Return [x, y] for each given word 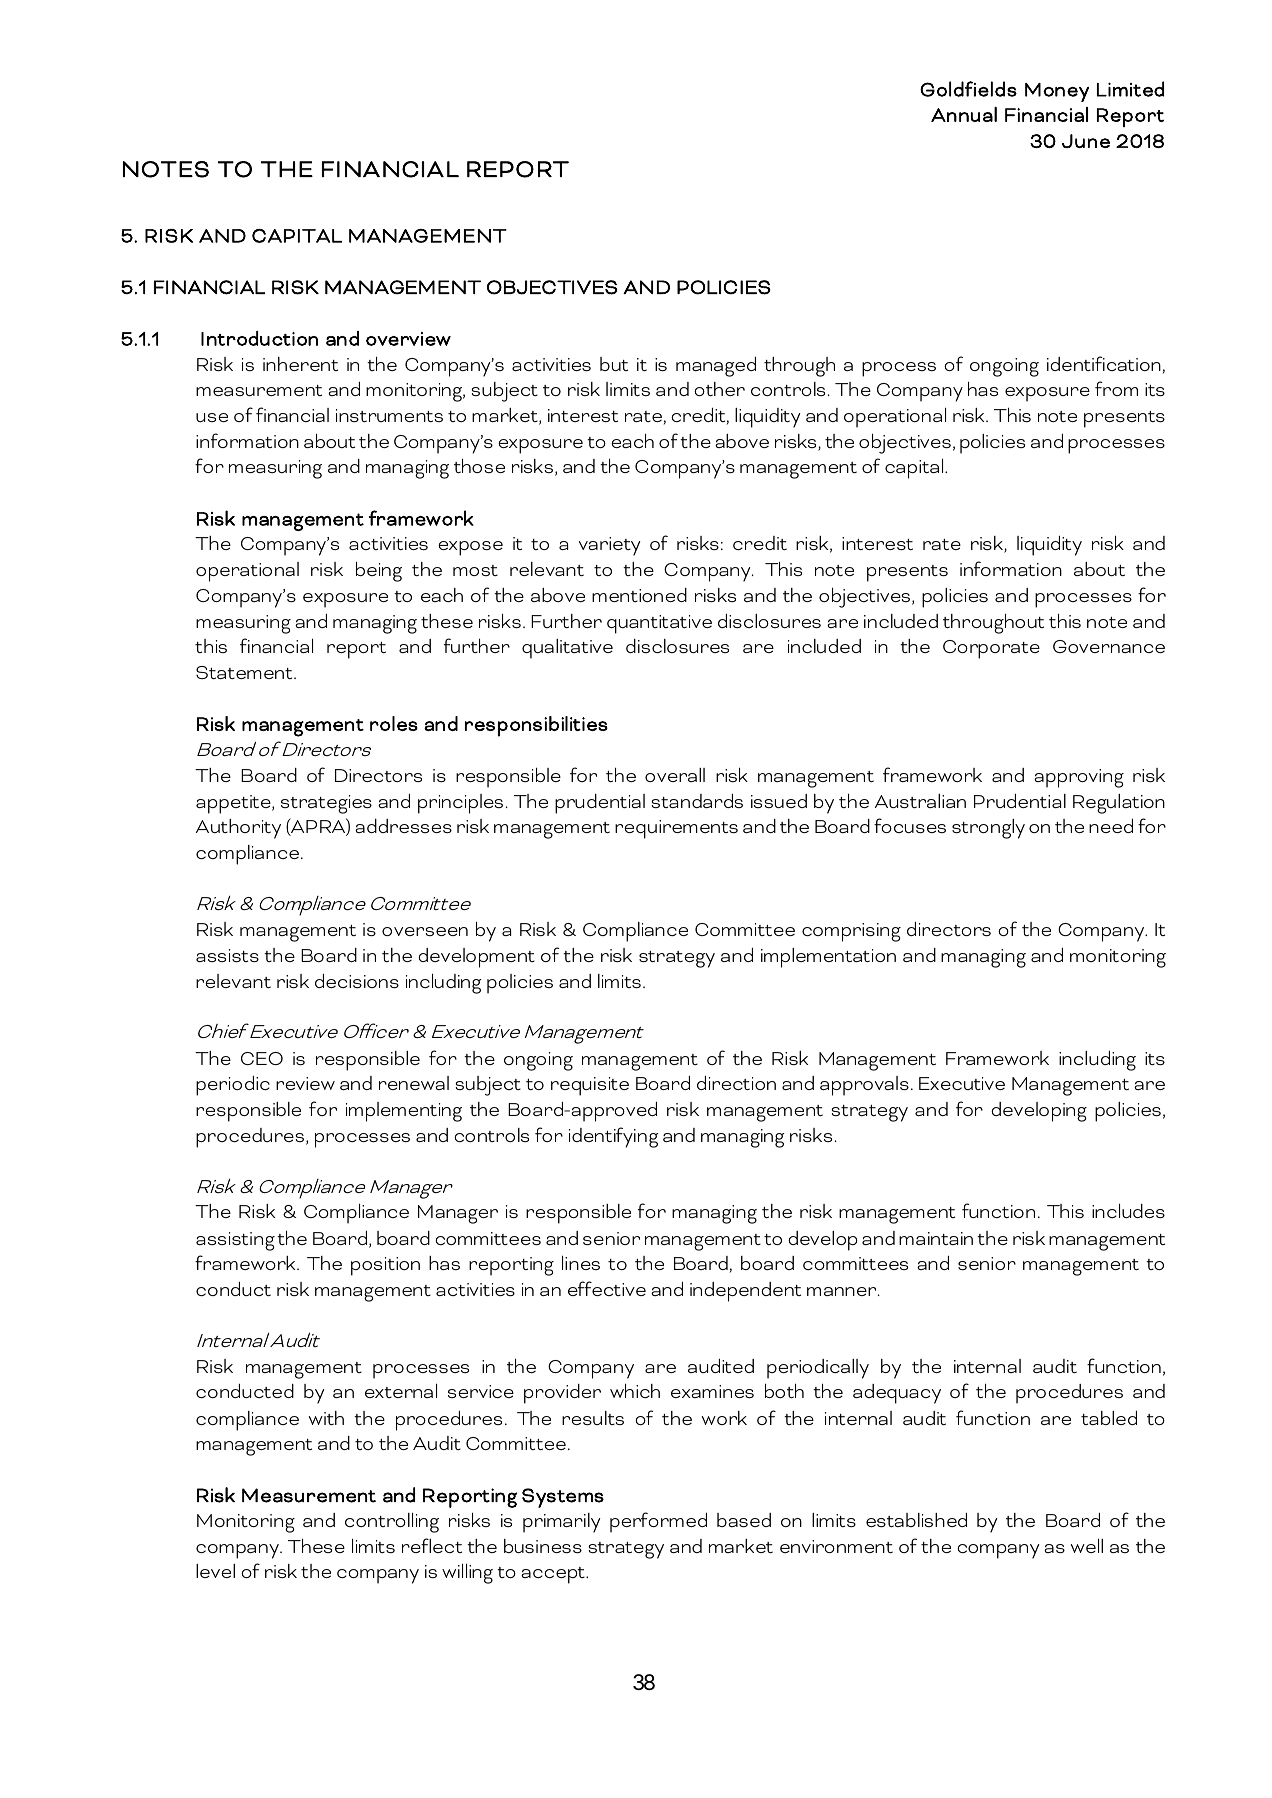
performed [658, 1522]
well [1087, 1546]
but [614, 364]
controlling [392, 1523]
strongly [988, 829]
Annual [964, 114]
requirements [676, 829]
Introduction [259, 338]
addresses [403, 826]
